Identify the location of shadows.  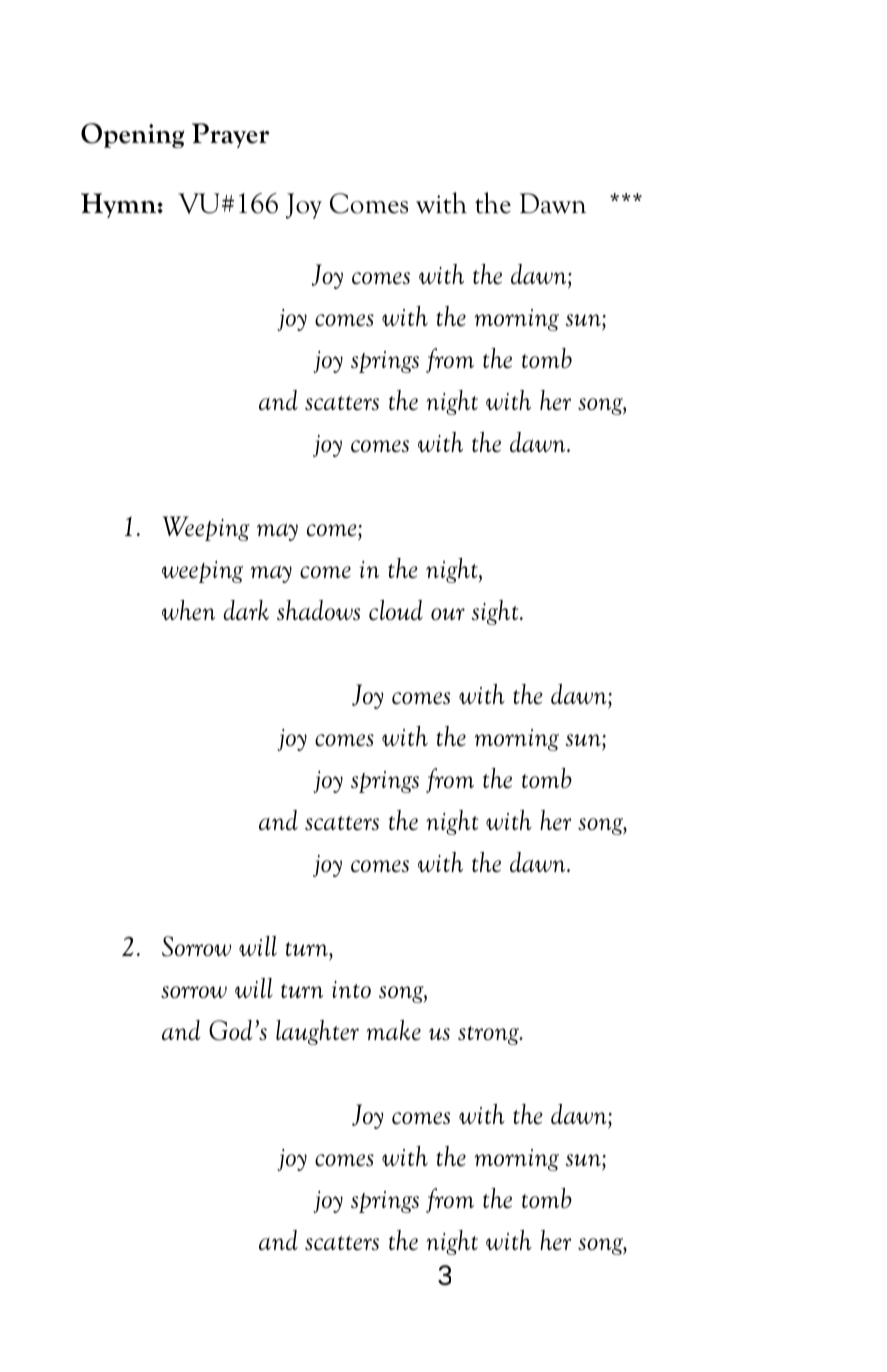
(318, 610).
